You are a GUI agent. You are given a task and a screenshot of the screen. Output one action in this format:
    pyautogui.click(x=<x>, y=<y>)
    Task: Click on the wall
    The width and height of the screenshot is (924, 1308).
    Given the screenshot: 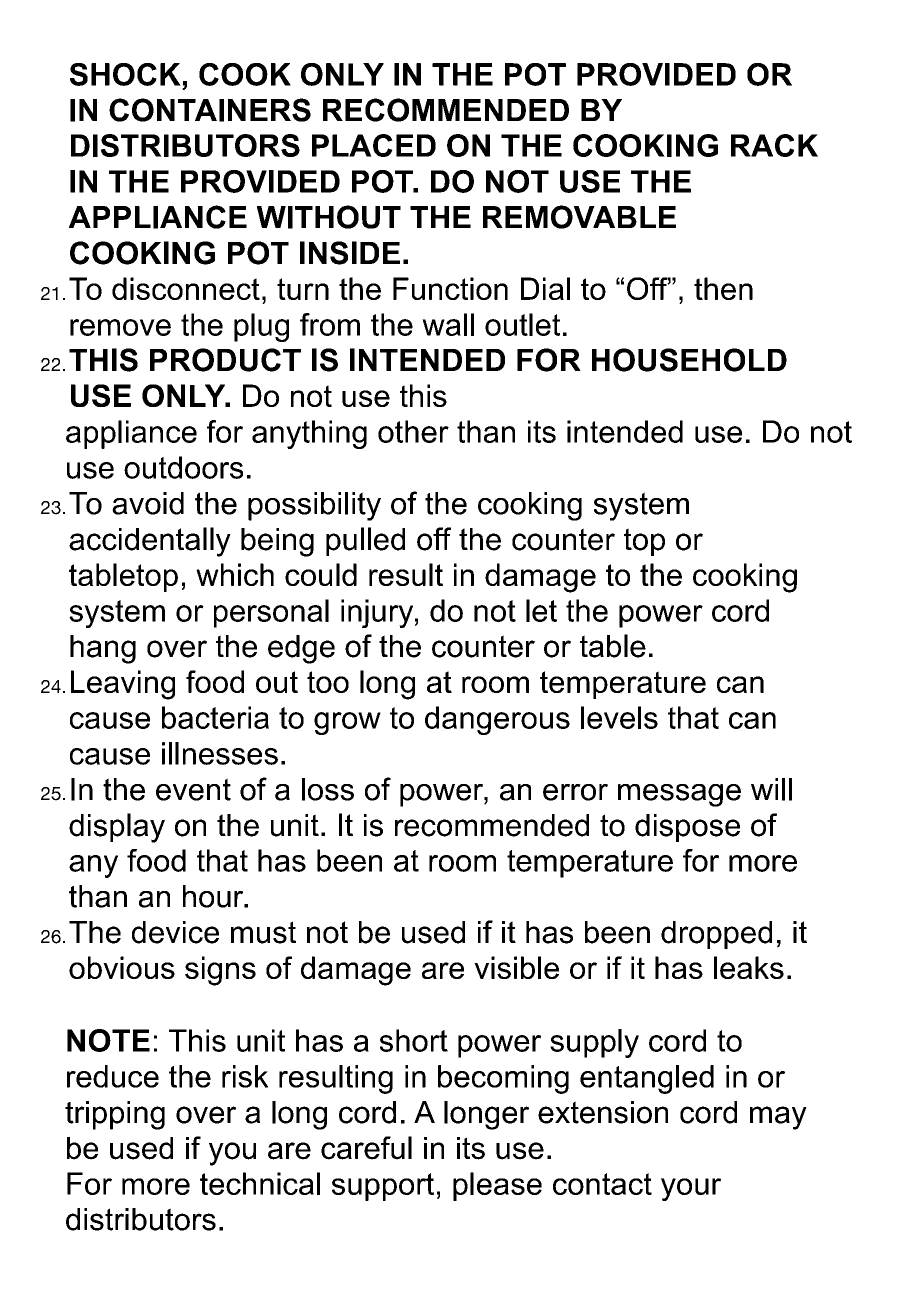 What is the action you would take?
    pyautogui.click(x=448, y=324)
